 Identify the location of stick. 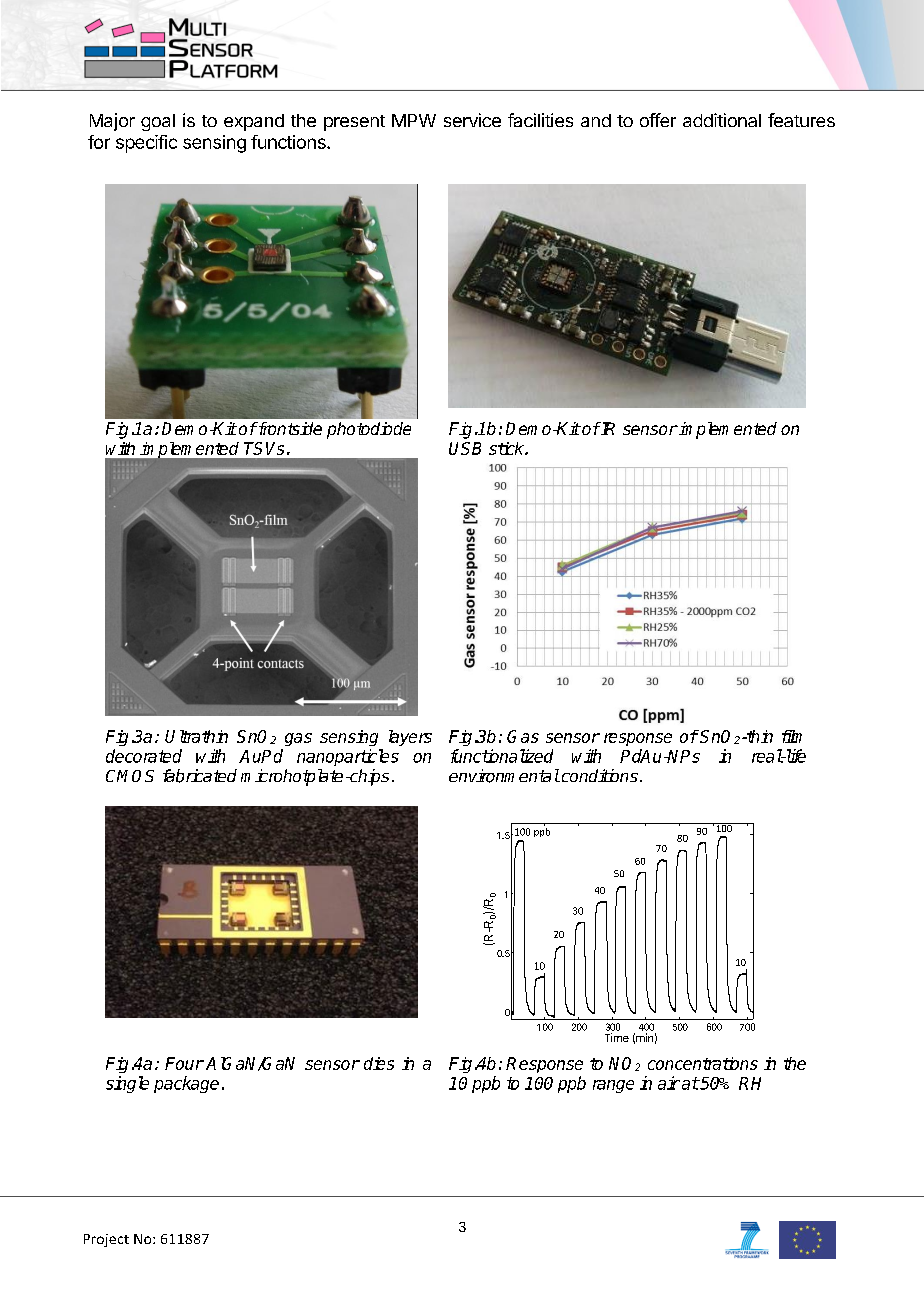
(507, 448).
